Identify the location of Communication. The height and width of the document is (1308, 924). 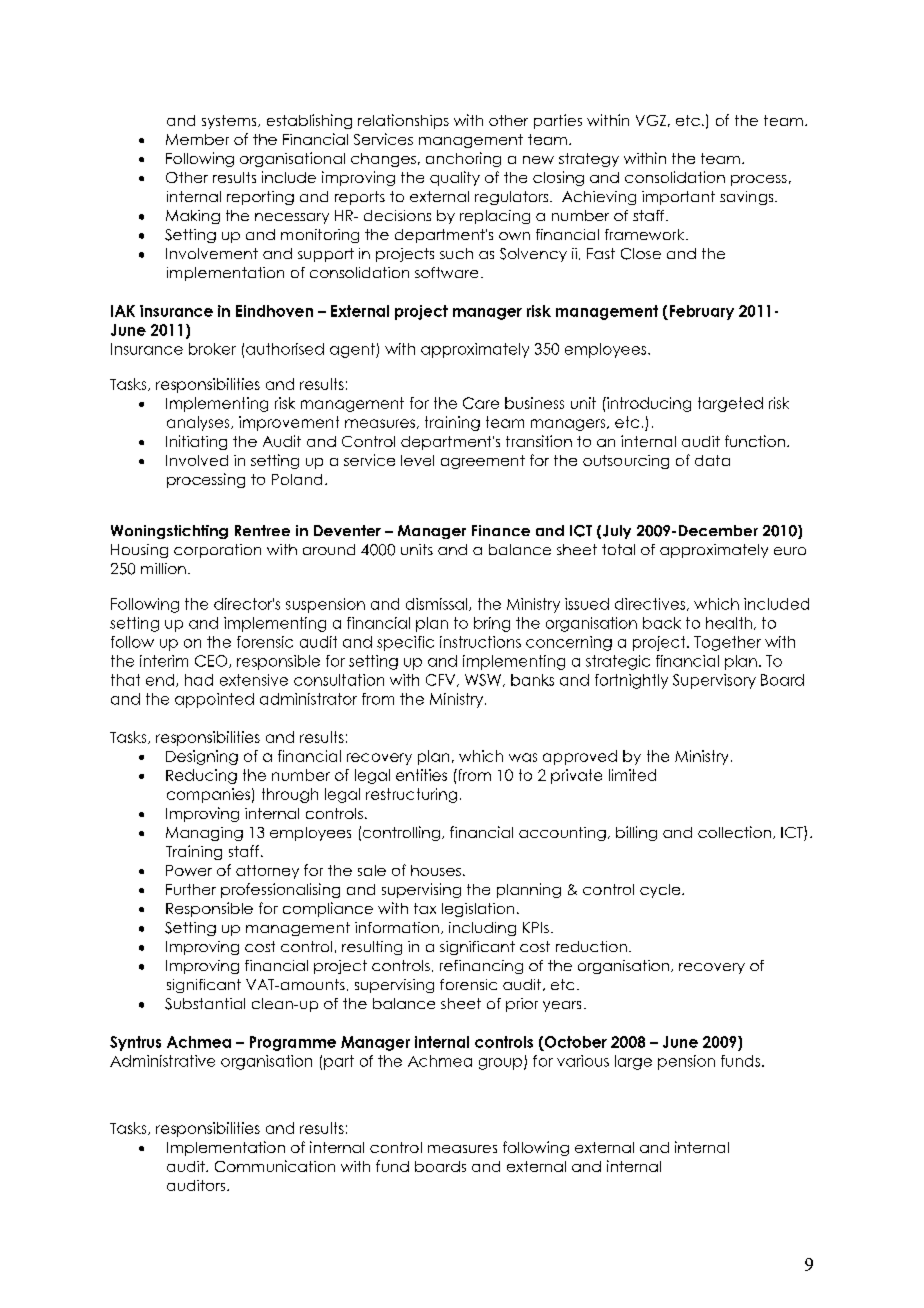
(275, 1166).
